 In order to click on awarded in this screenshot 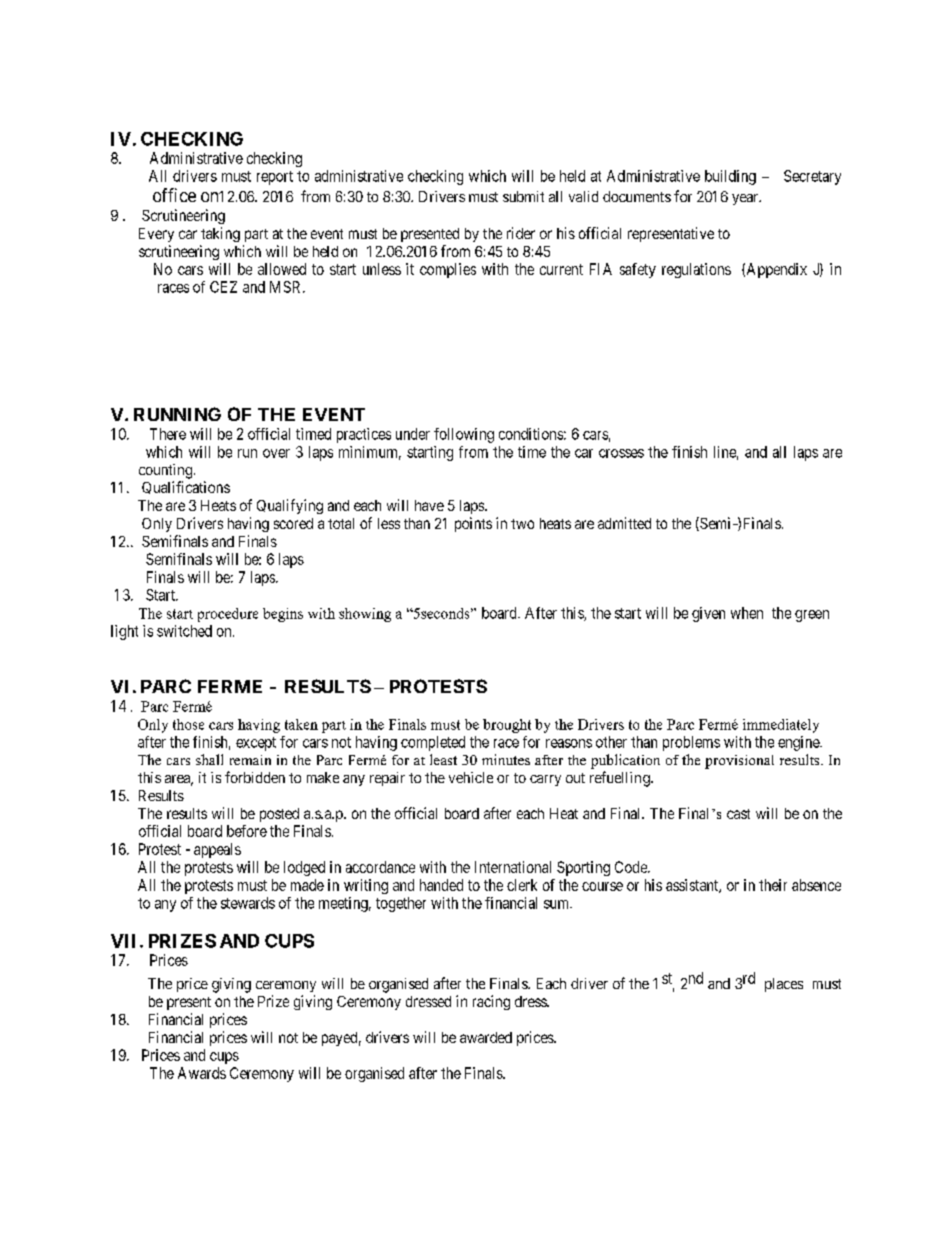, I will do `click(486, 1037)`.
